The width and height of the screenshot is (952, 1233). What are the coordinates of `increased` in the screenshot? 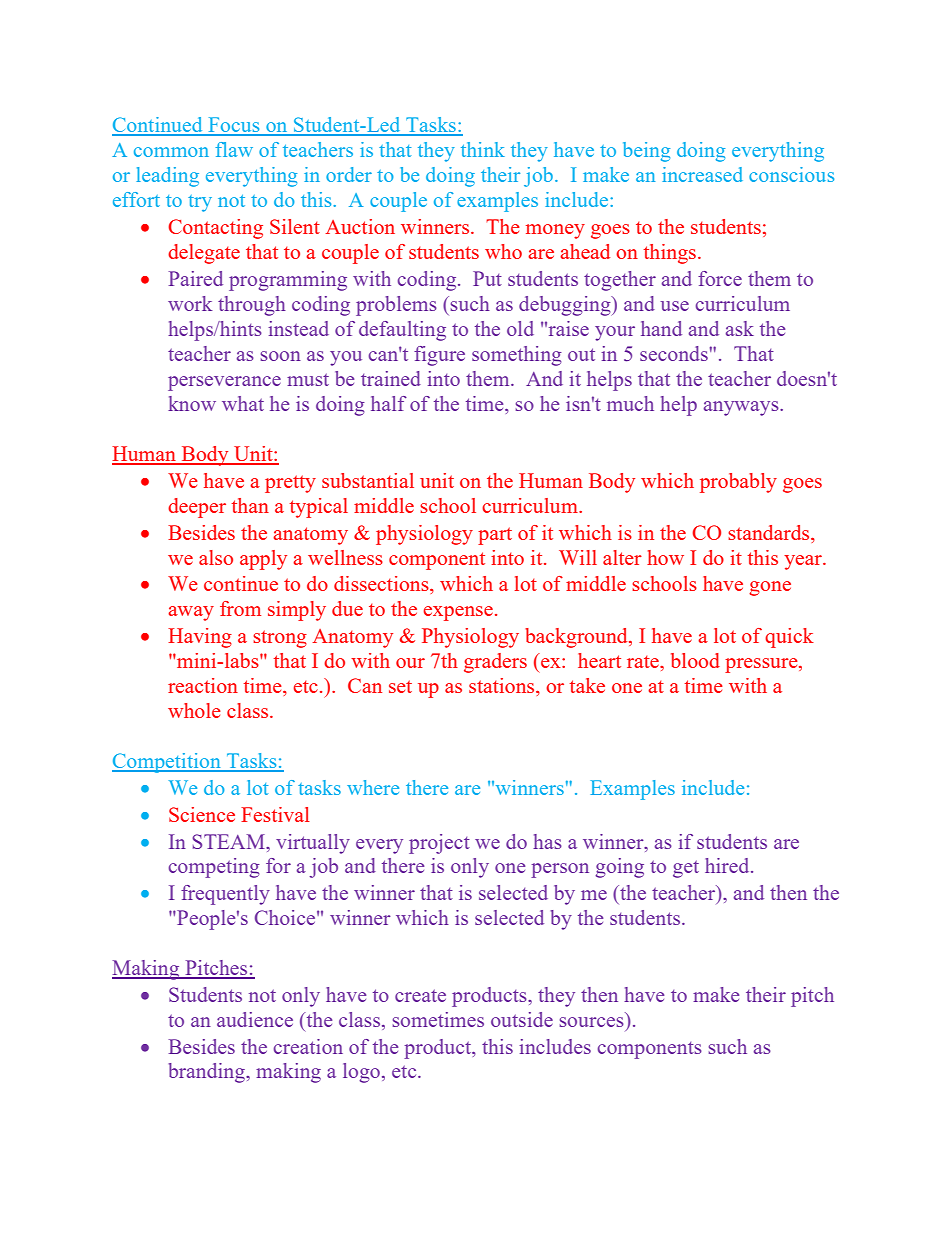 It's located at (702, 174).
